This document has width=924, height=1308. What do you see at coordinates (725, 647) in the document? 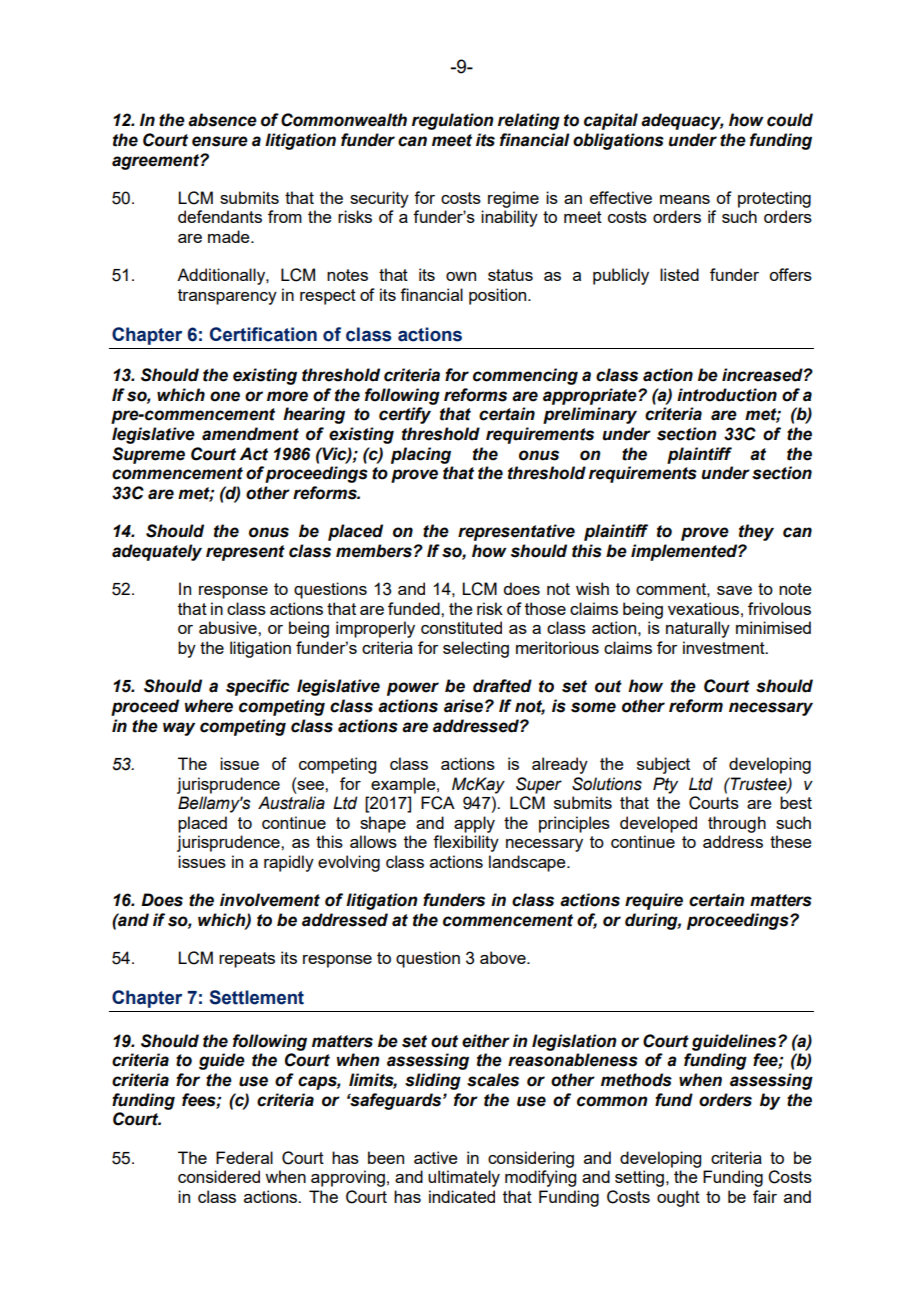
I see `investment` at bounding box center [725, 647].
